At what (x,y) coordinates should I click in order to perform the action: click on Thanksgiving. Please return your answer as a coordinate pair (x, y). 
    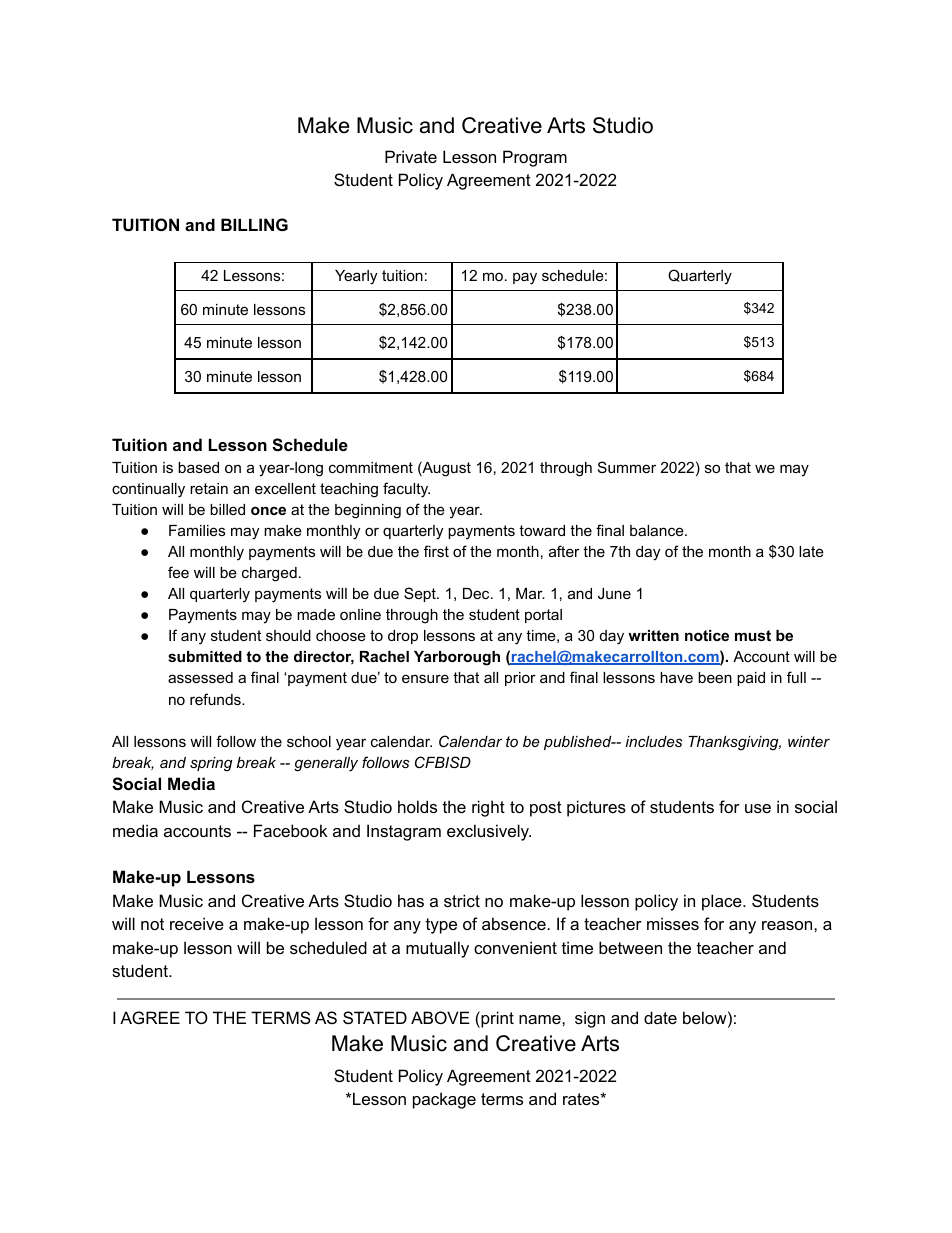
    Looking at the image, I should click on (735, 743).
